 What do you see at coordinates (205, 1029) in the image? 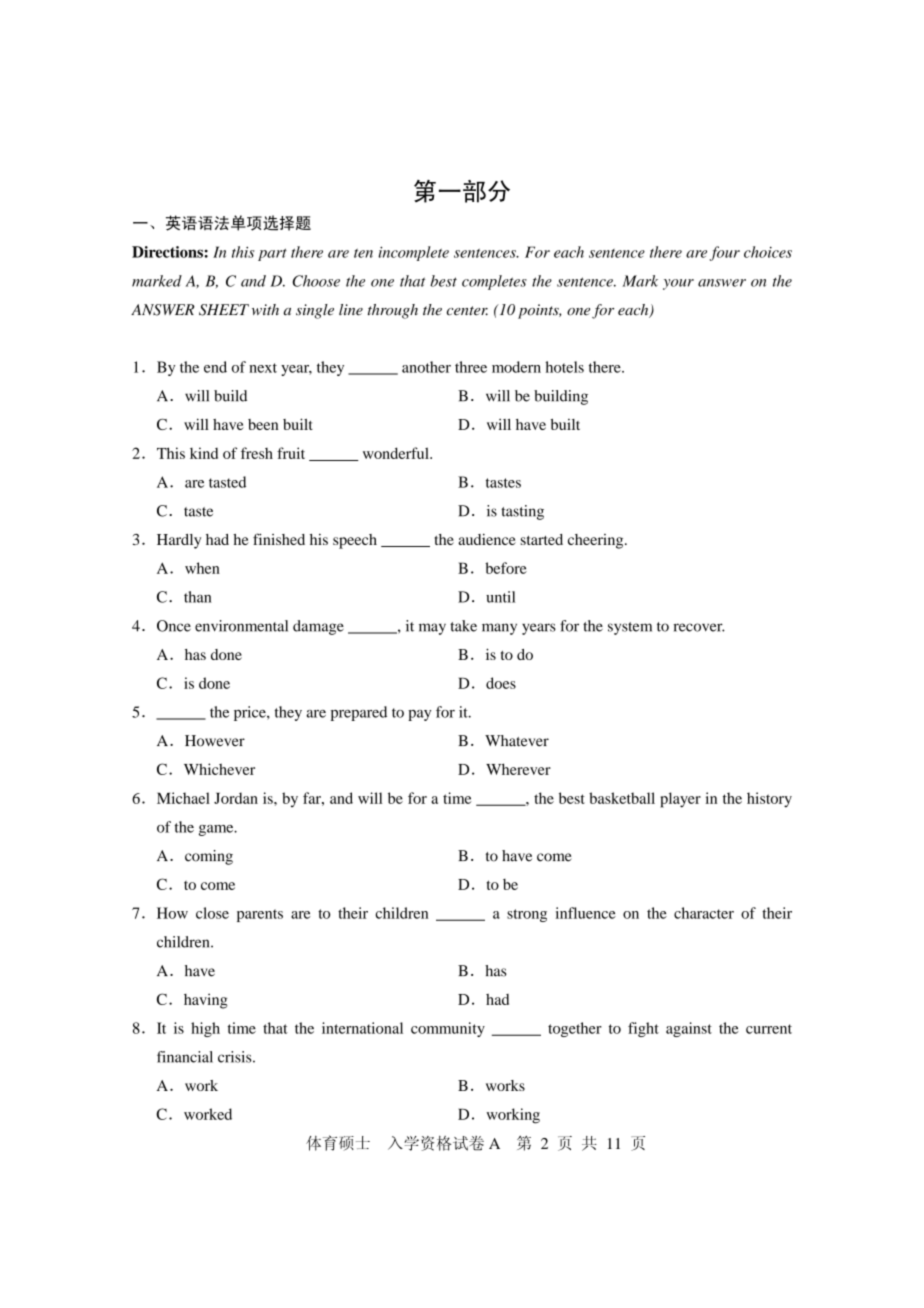
I see `high` at bounding box center [205, 1029].
